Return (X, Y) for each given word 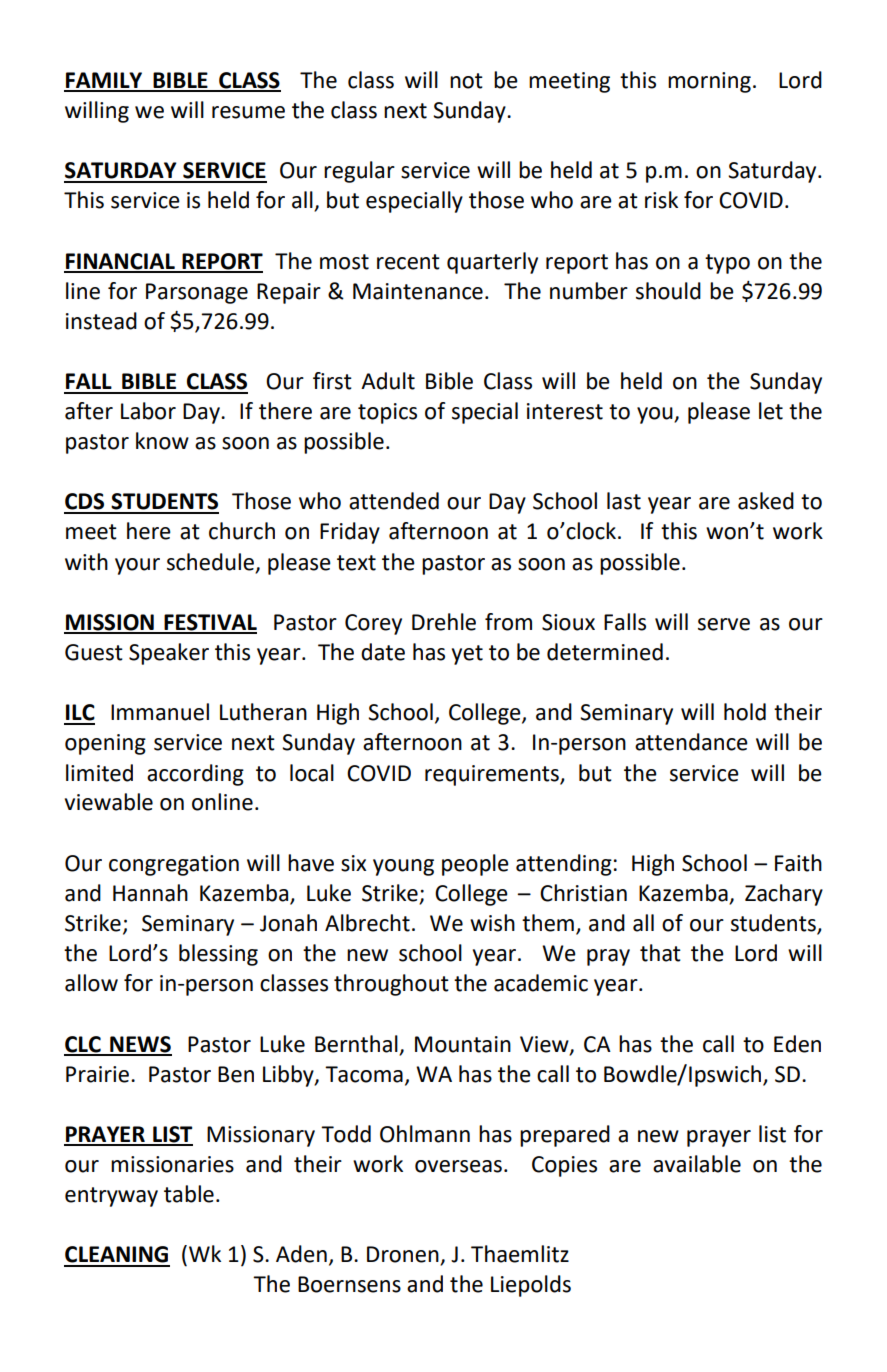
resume (248, 112)
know (162, 441)
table (189, 1194)
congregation (174, 865)
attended (394, 501)
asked (766, 501)
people (475, 865)
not (466, 81)
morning (709, 82)
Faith (798, 863)
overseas (458, 1166)
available (697, 1164)
